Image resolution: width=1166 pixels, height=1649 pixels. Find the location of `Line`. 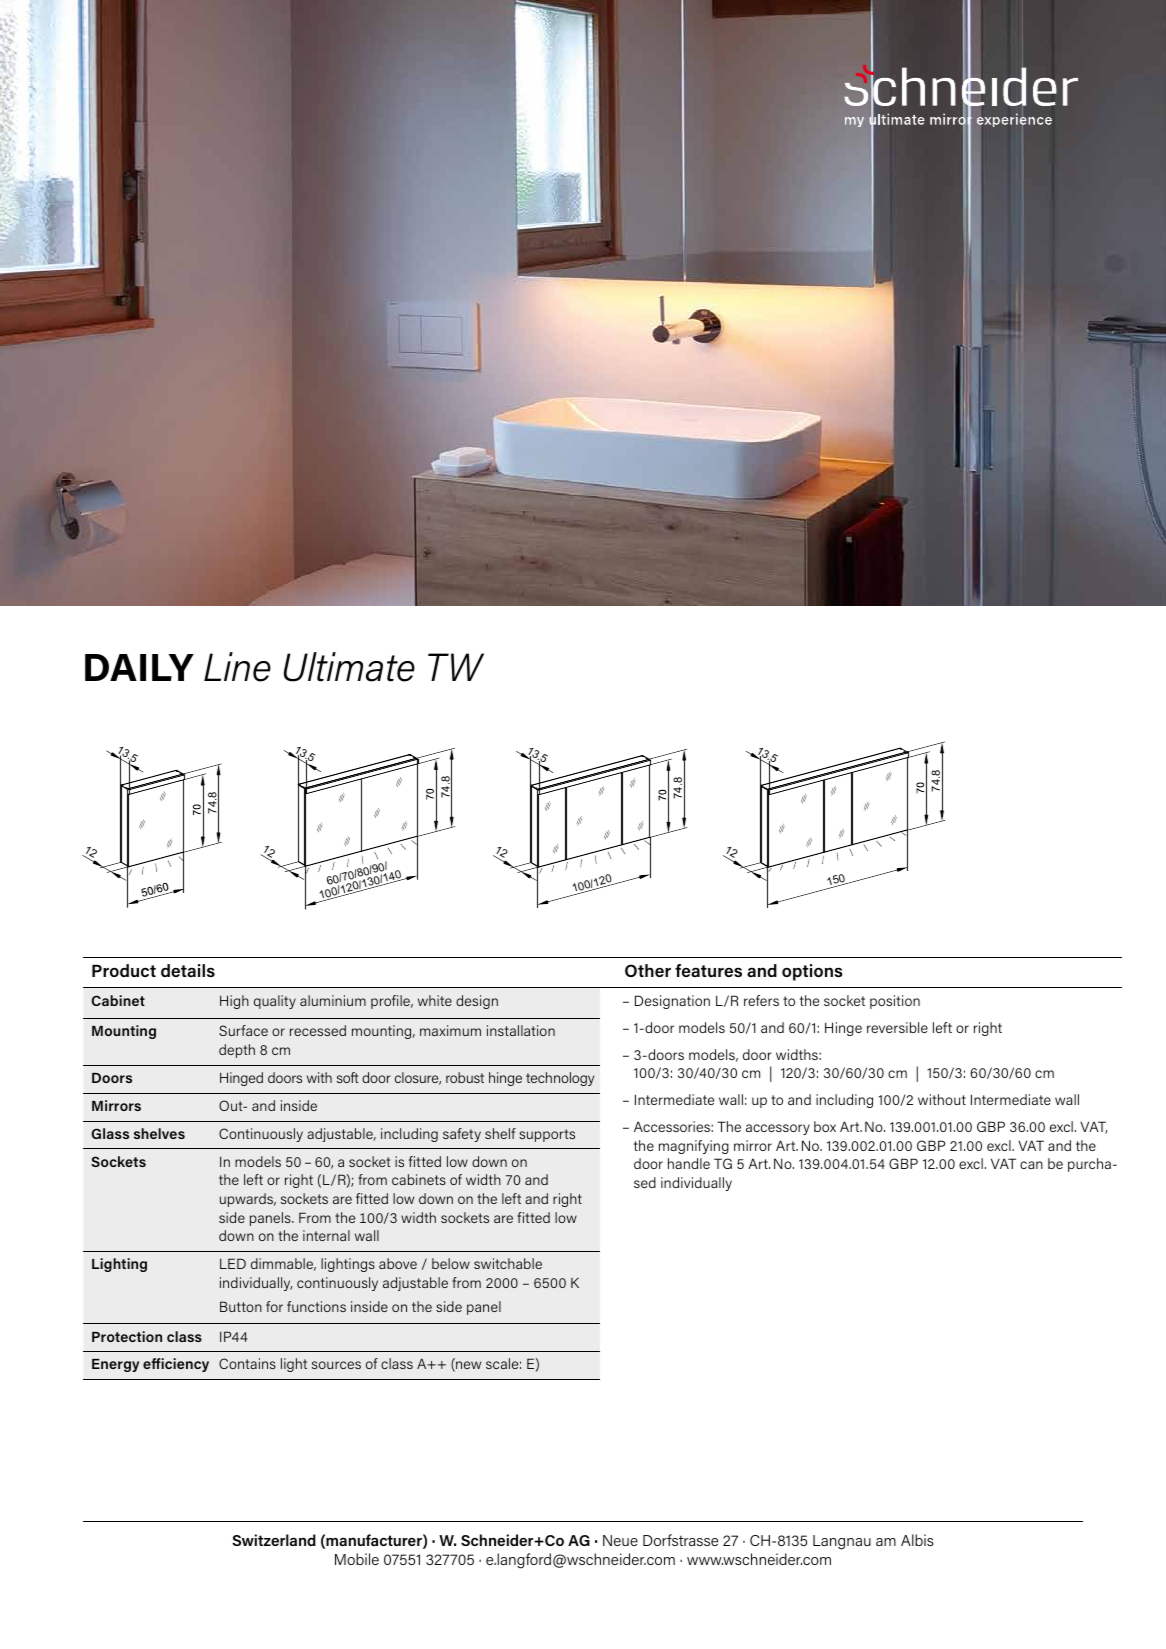

Line is located at coordinates (237, 667).
